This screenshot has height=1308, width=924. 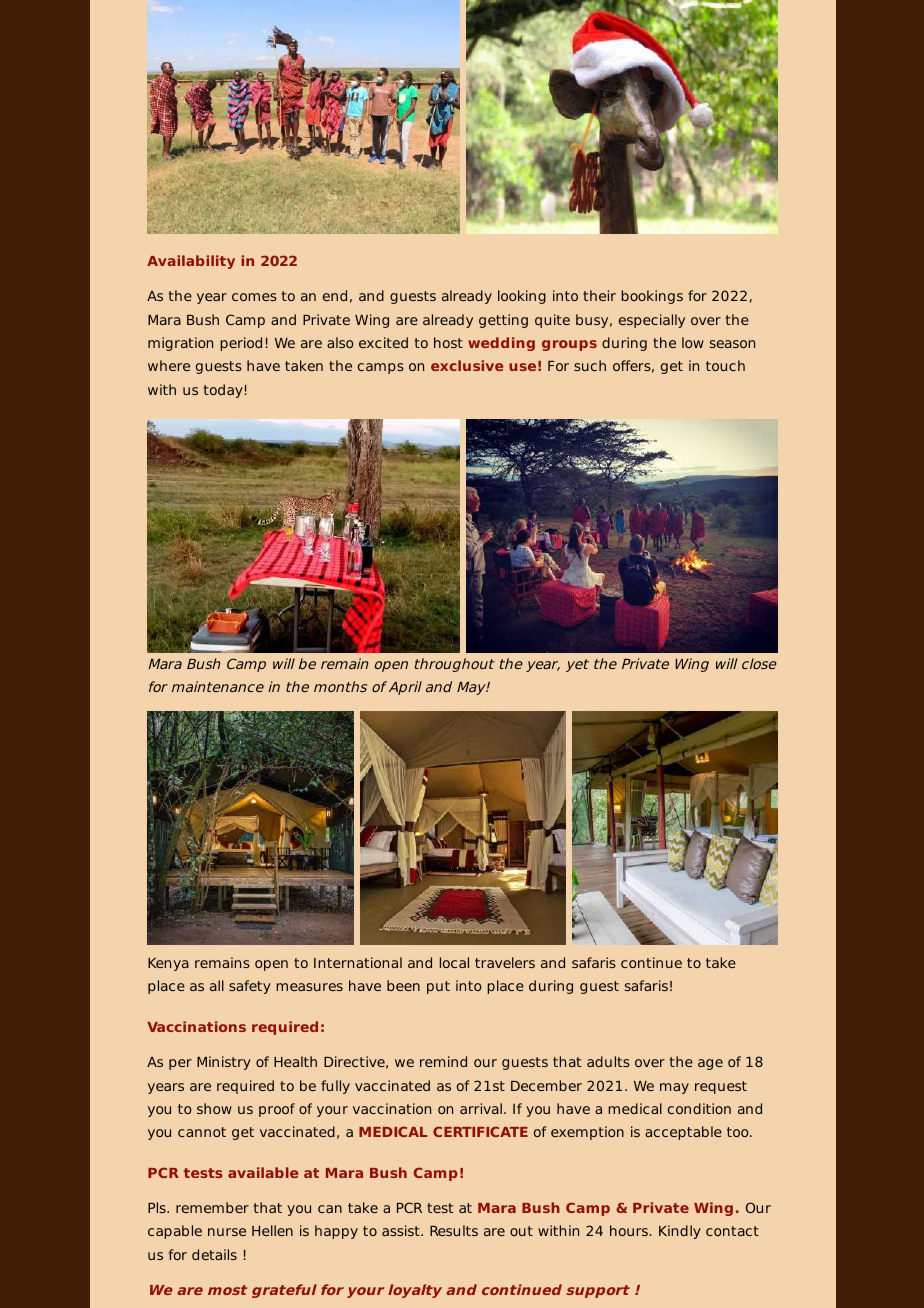 What do you see at coordinates (438, 987) in the screenshot?
I see `put` at bounding box center [438, 987].
